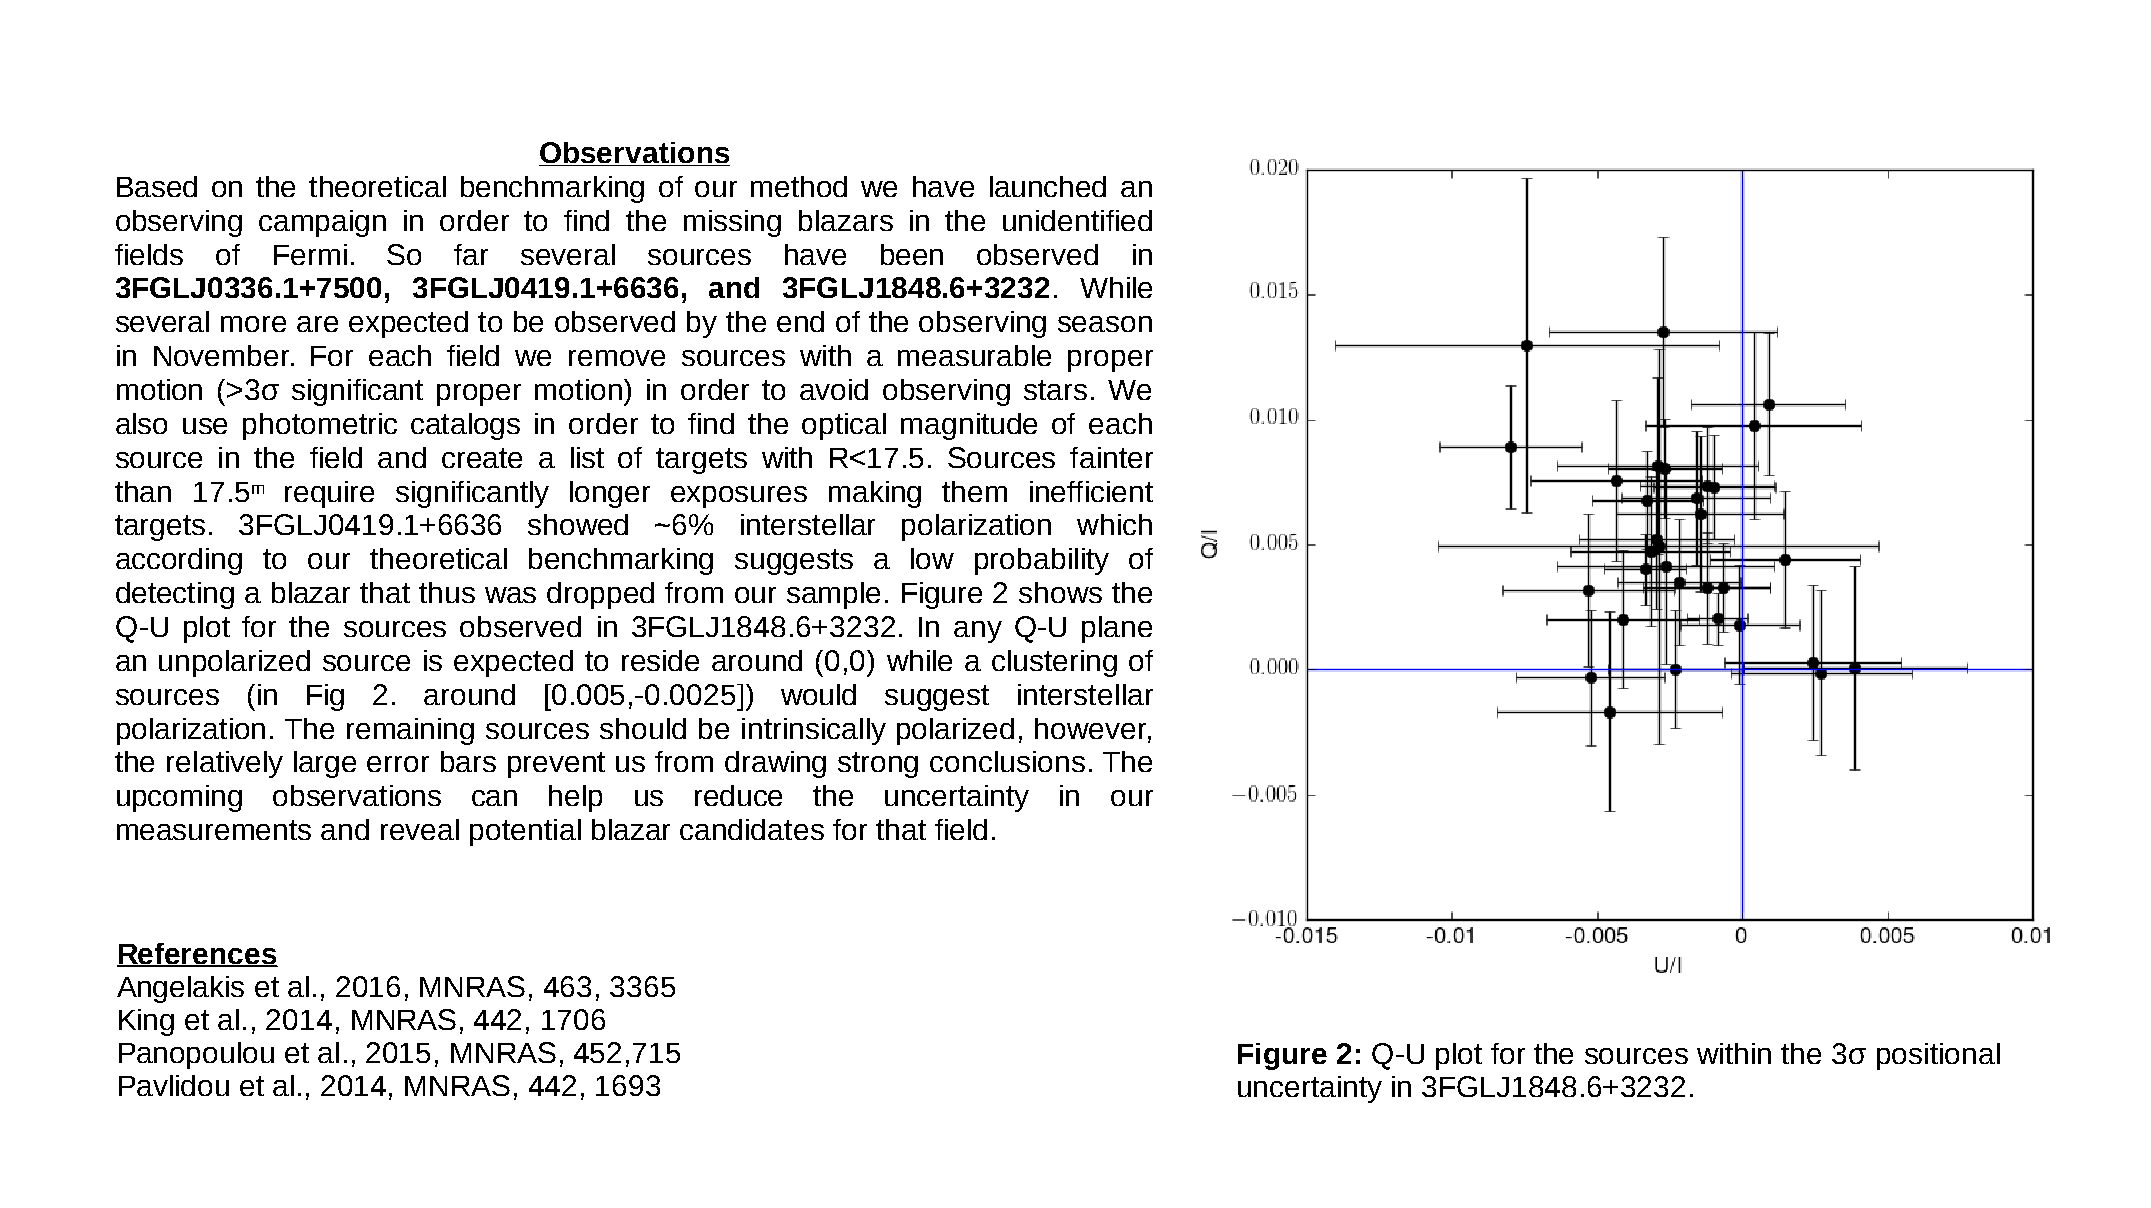  I want to click on plane, so click(1117, 629).
